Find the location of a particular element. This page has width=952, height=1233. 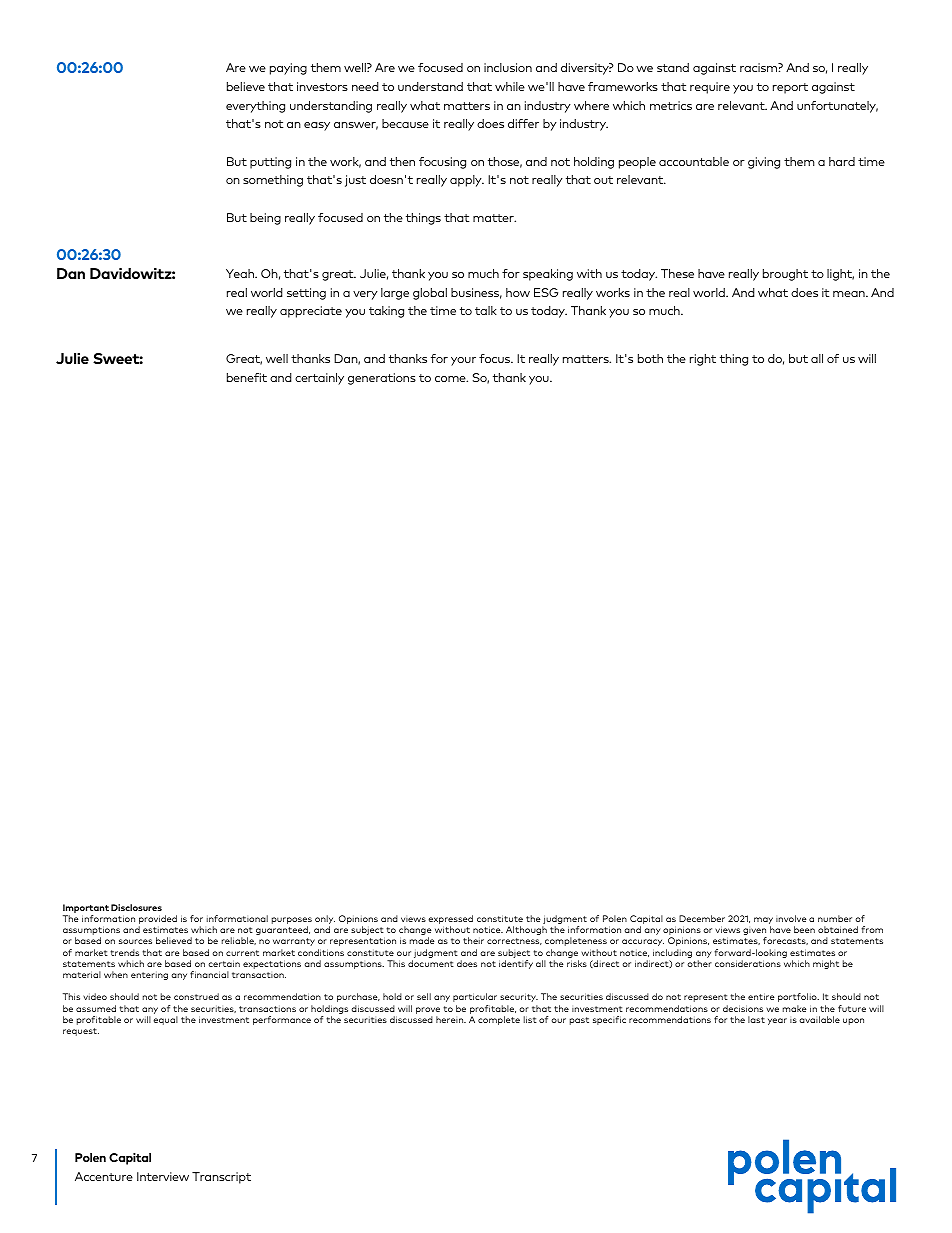

paying is located at coordinates (288, 69).
